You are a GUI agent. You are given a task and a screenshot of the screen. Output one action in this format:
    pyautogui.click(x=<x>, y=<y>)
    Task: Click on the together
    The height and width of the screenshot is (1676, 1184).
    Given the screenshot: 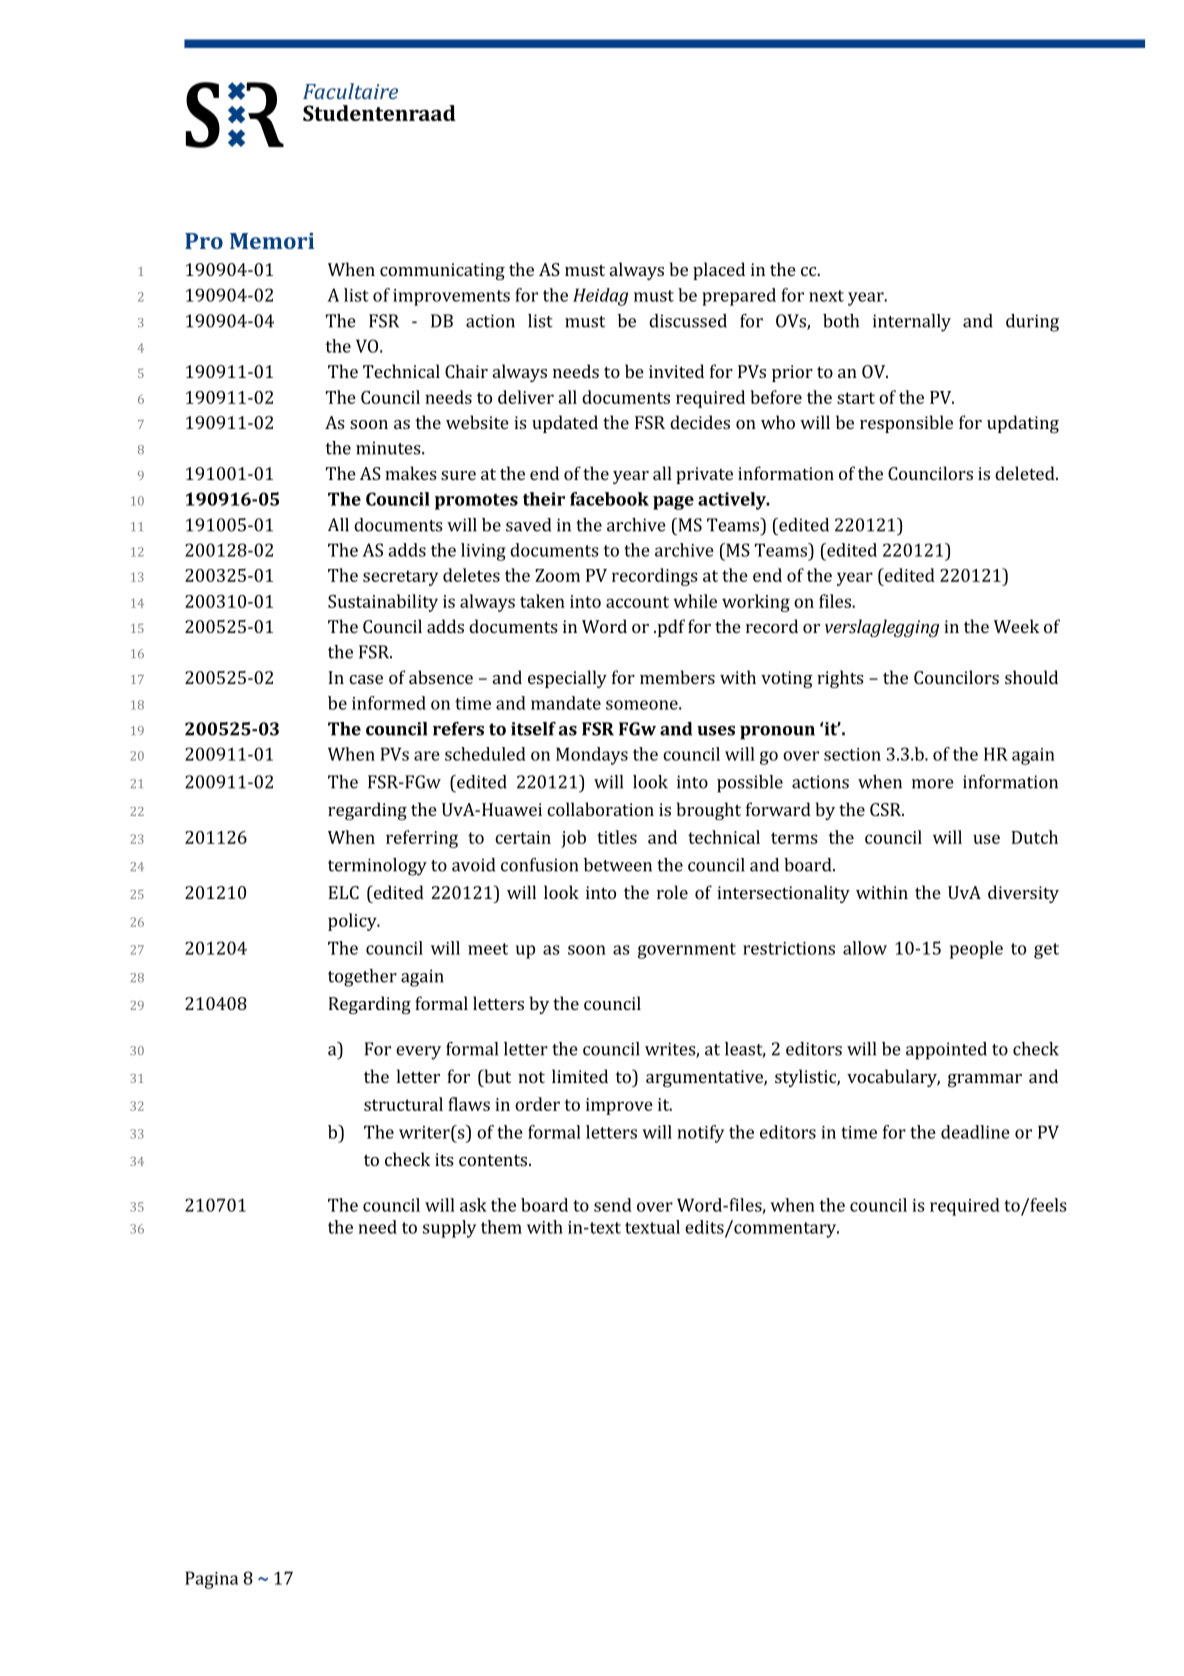 What is the action you would take?
    pyautogui.click(x=362, y=978)
